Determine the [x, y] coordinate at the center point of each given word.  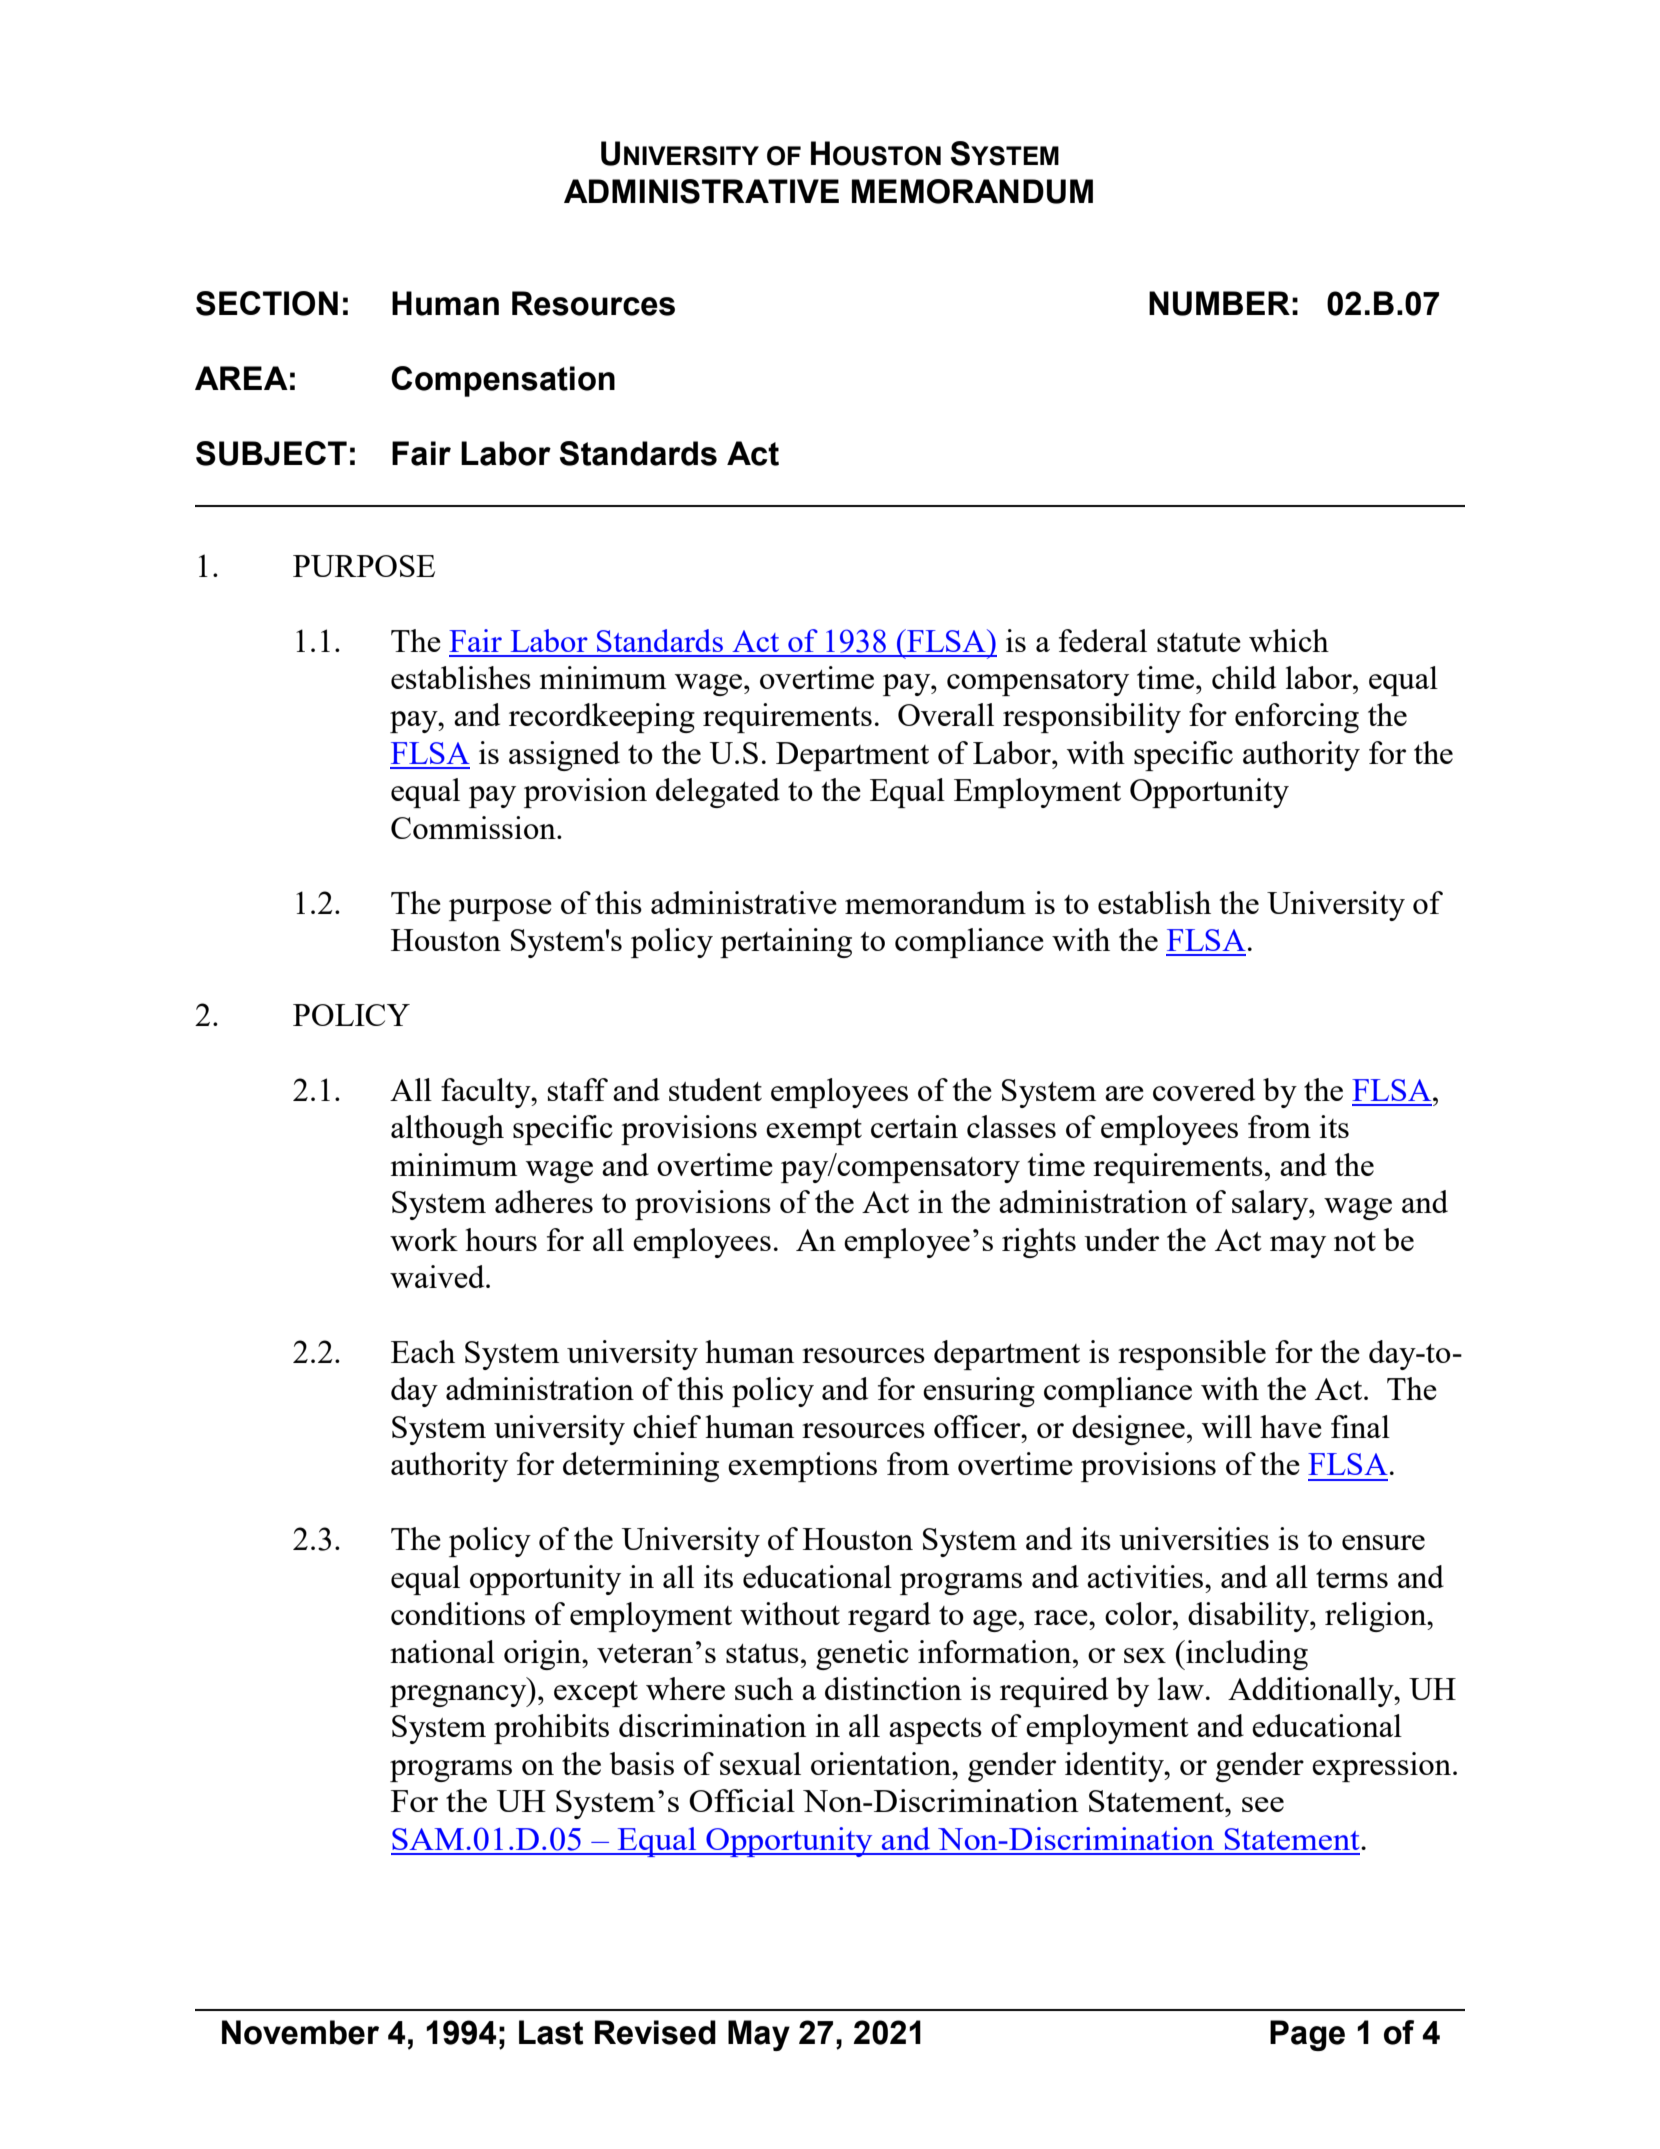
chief [667, 1426]
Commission [474, 827]
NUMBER [1219, 303]
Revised [655, 2032]
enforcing [1297, 718]
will [1227, 1426]
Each [423, 1351]
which [1289, 640]
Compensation [503, 381]
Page [1307, 2035]
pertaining [786, 943]
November [300, 2032]
